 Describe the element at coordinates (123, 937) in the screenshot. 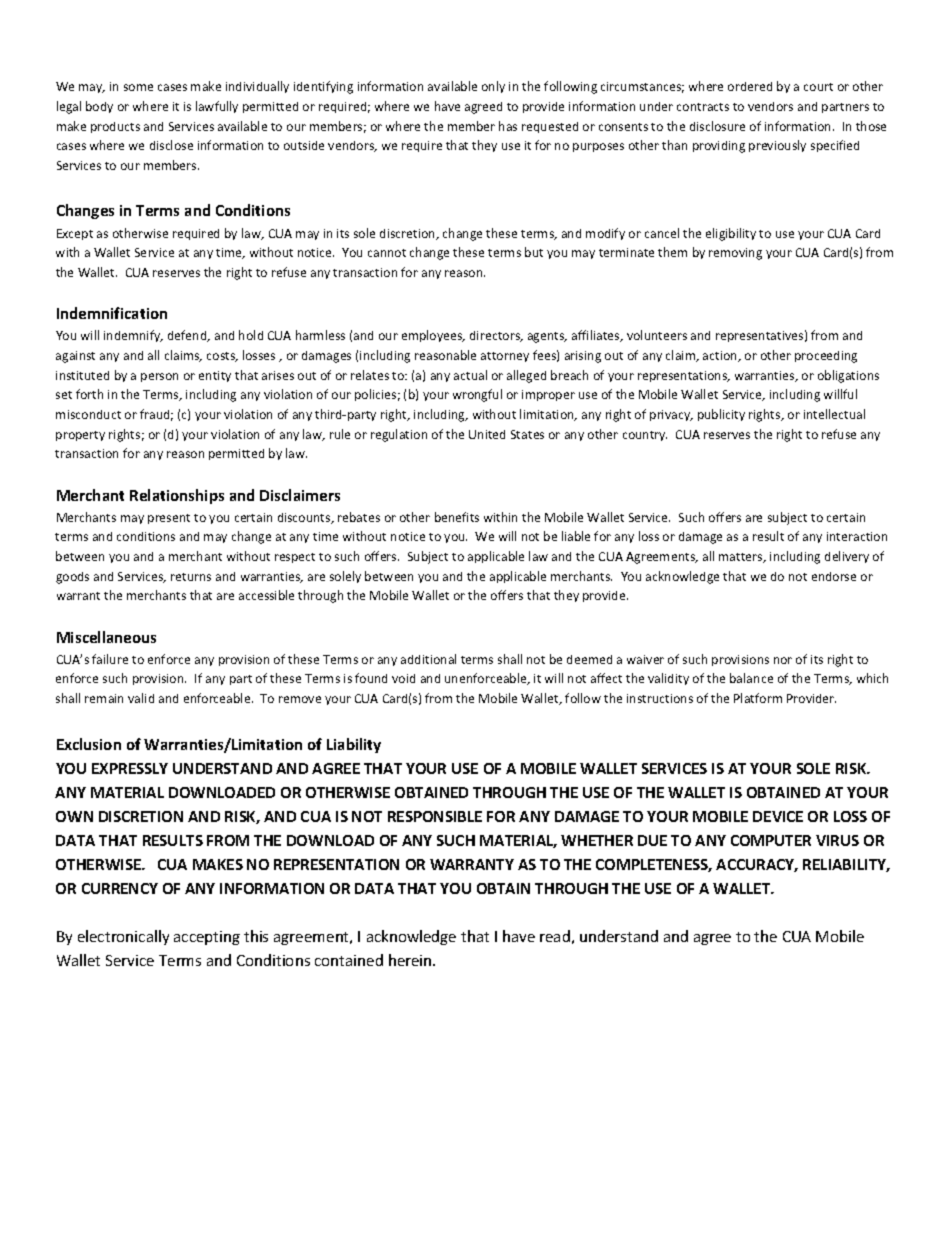

I see `electronically` at that location.
